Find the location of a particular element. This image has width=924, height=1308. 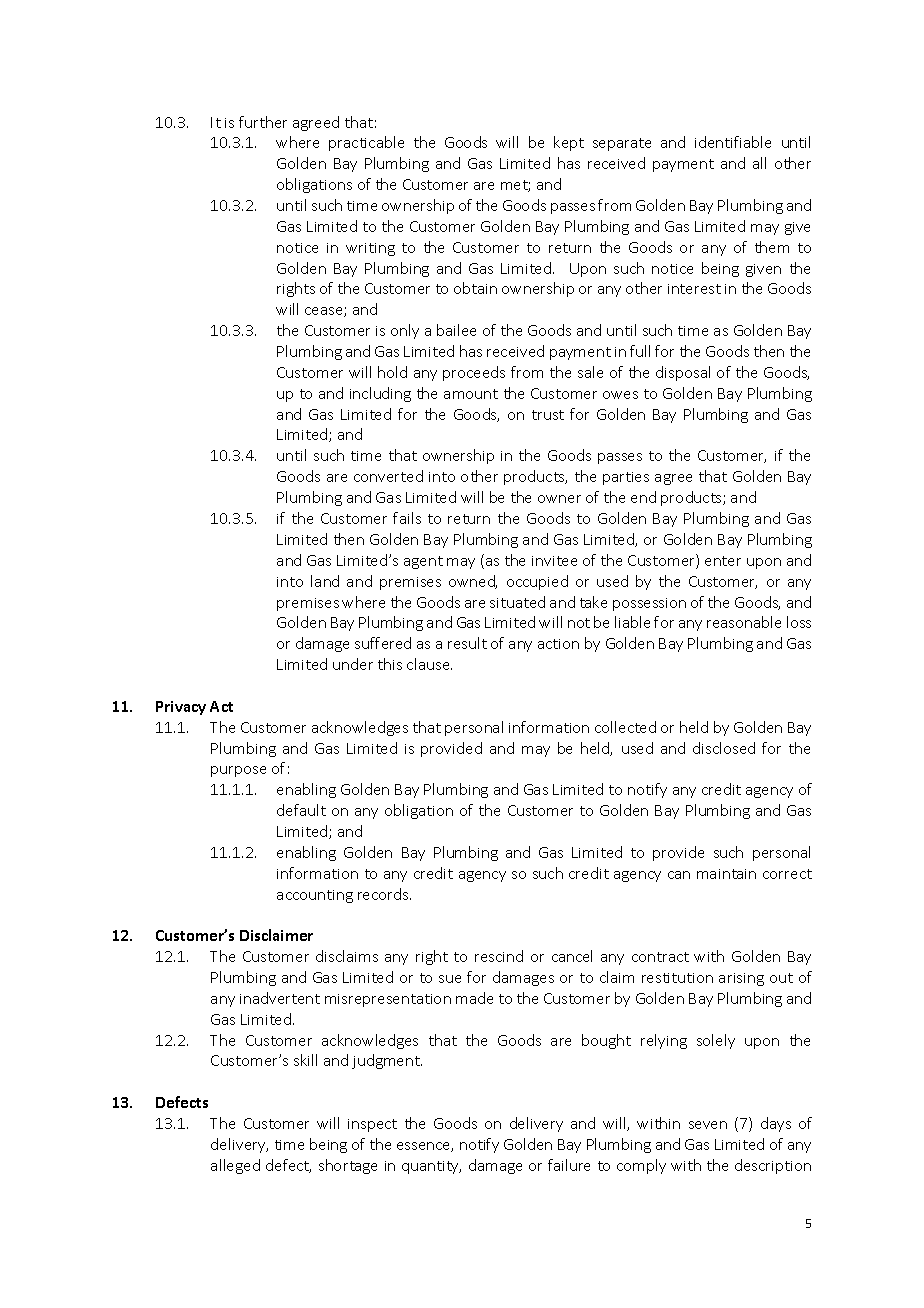

identifiable is located at coordinates (733, 142).
